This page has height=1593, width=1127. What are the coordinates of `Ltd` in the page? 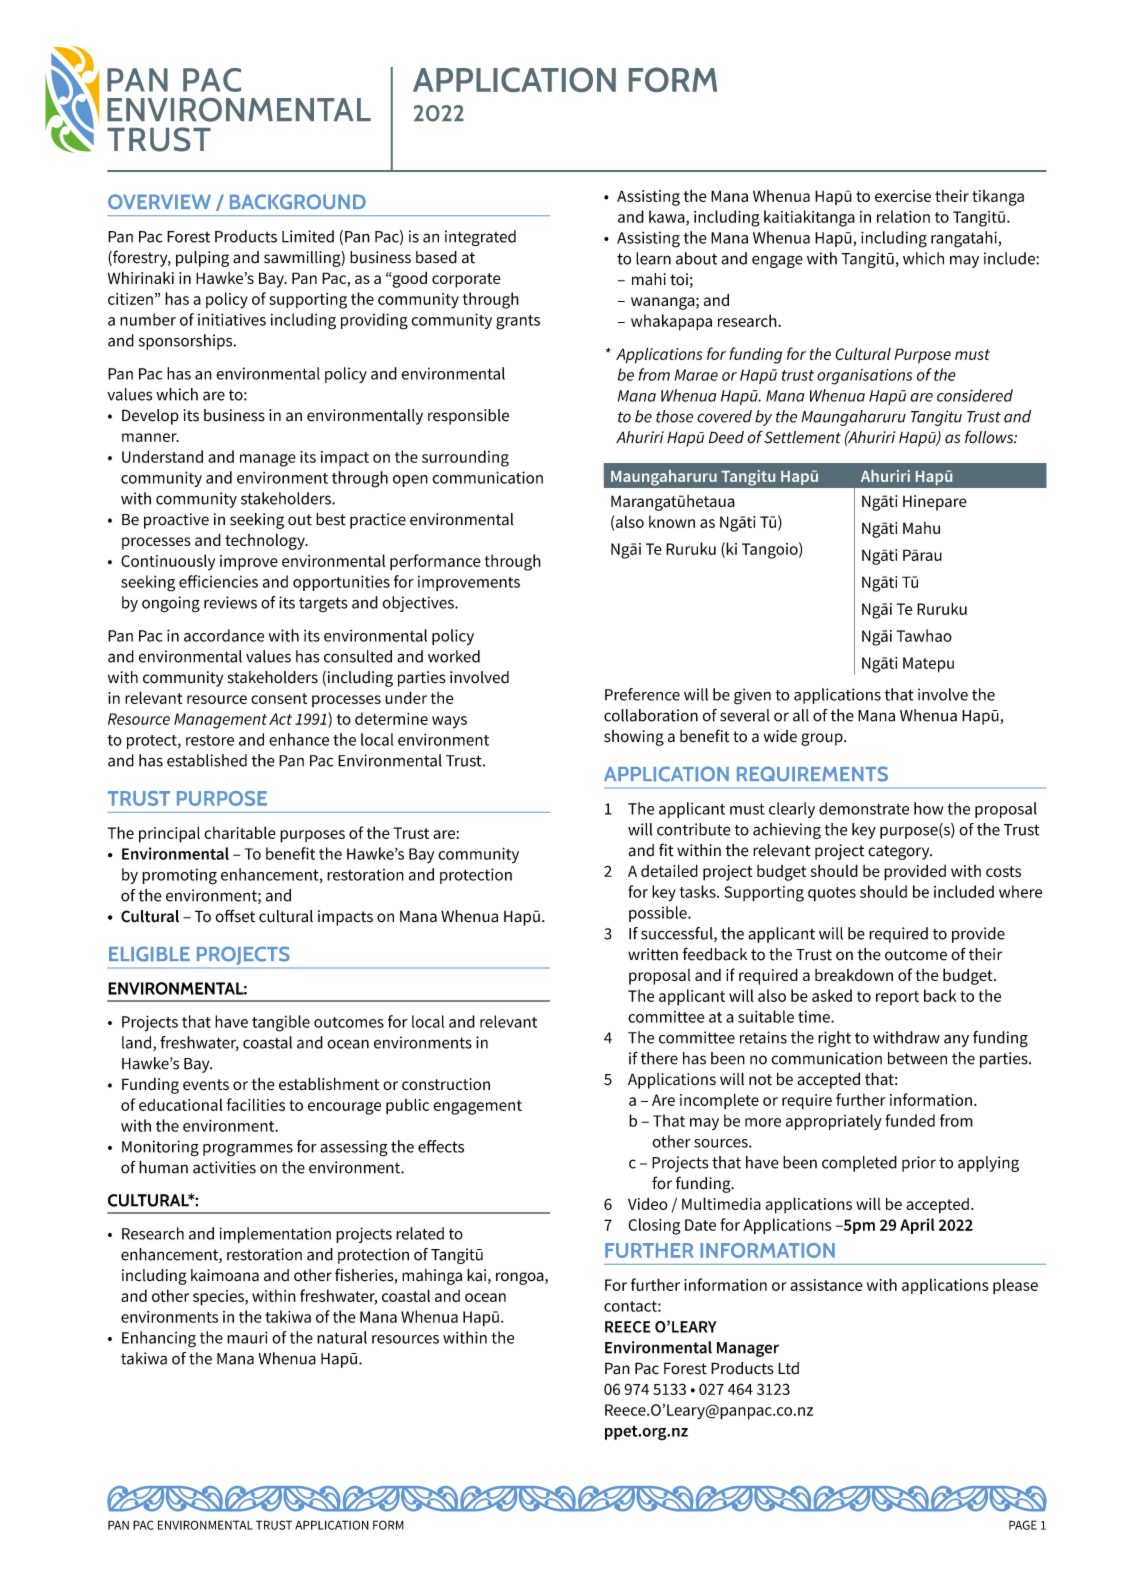 It's located at (788, 1368).
